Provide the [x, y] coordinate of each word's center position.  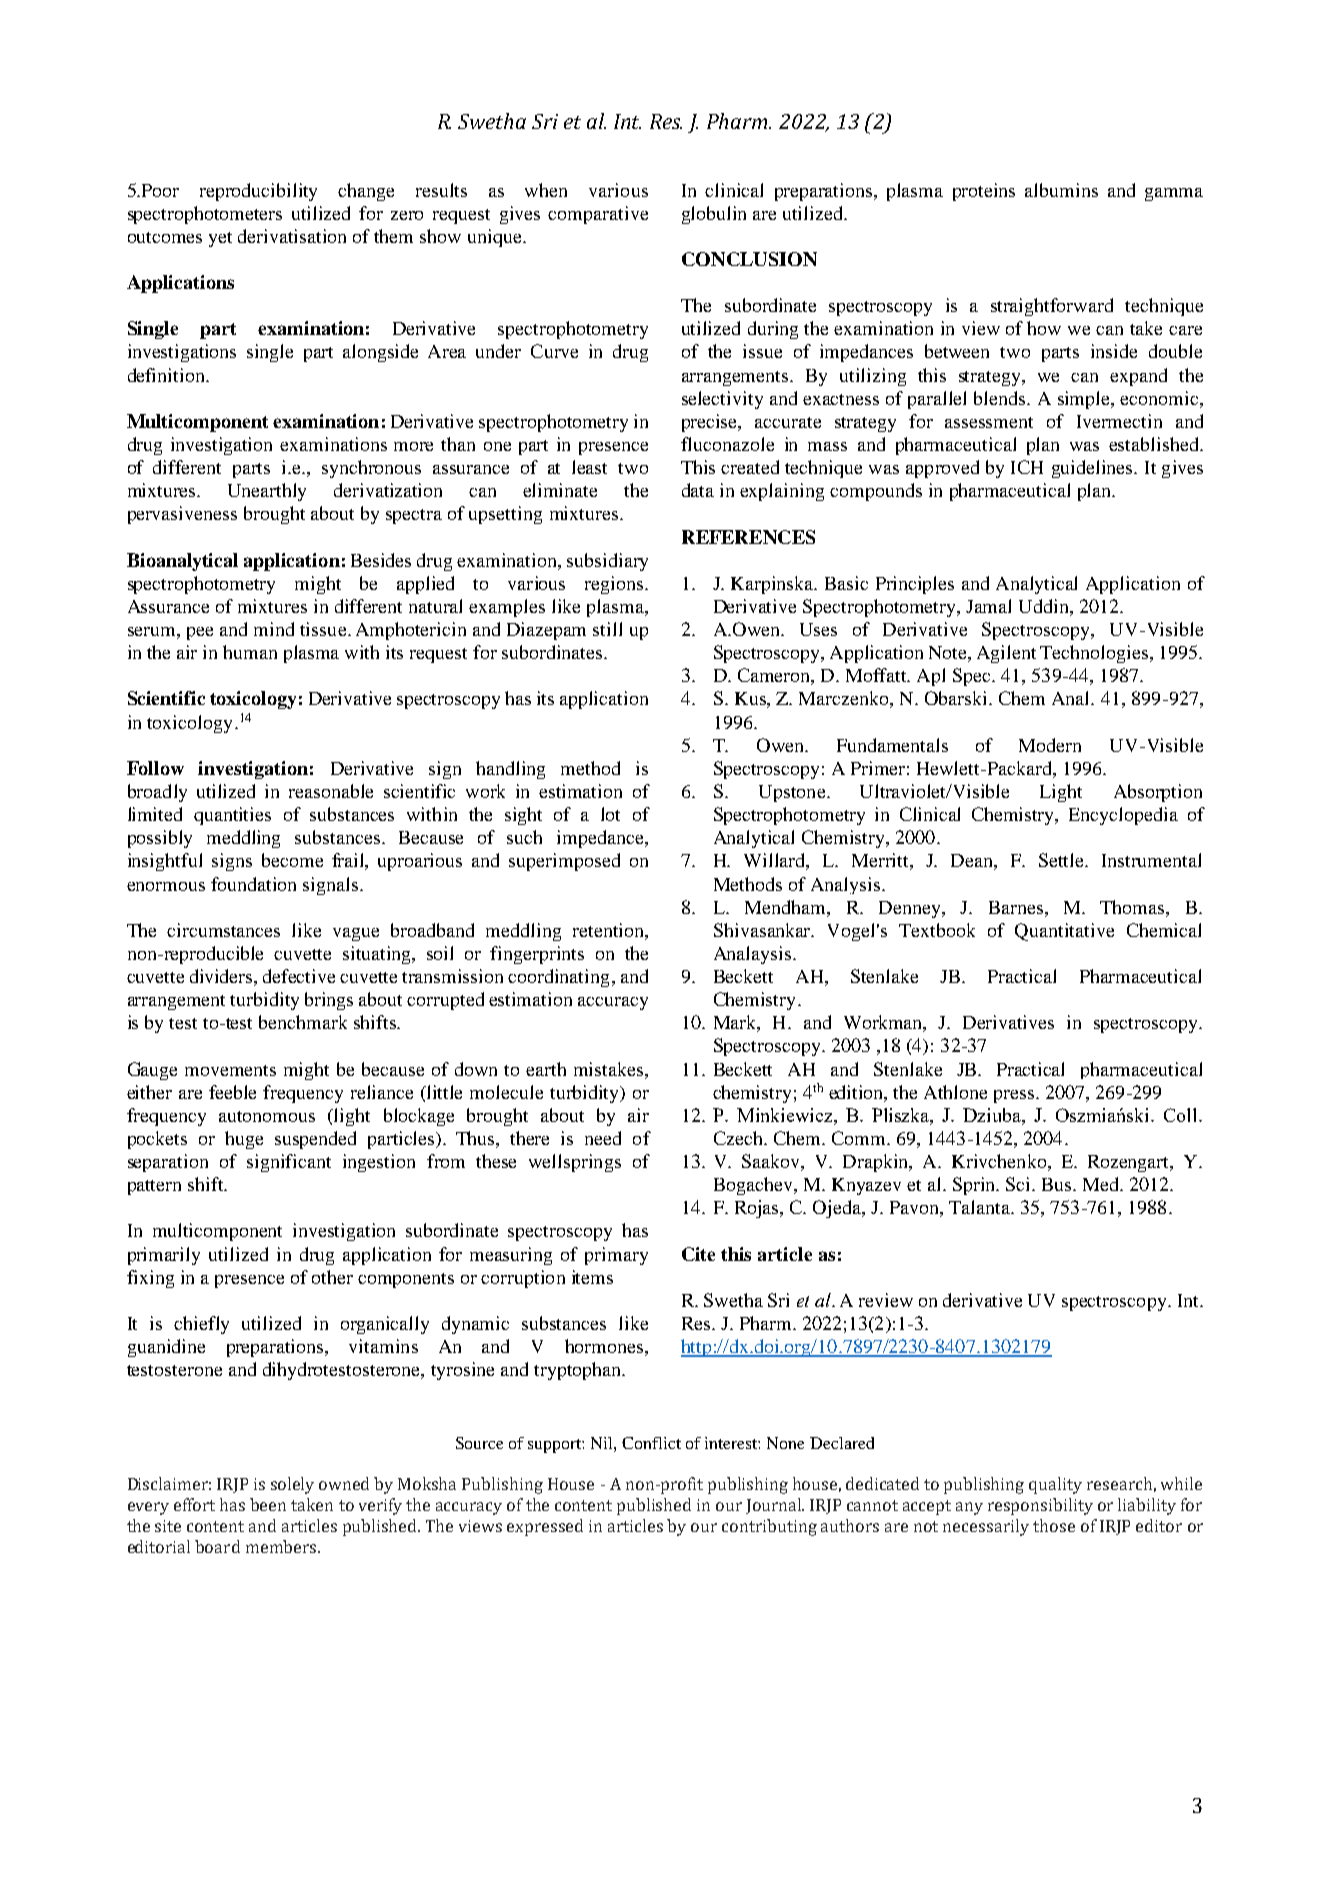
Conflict [651, 1443]
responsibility [1040, 1506]
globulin [714, 215]
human [250, 652]
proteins [984, 192]
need [603, 1138]
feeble [232, 1092]
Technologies [1095, 654]
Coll [1182, 1115]
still [607, 629]
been [268, 1504]
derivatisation [292, 236]
